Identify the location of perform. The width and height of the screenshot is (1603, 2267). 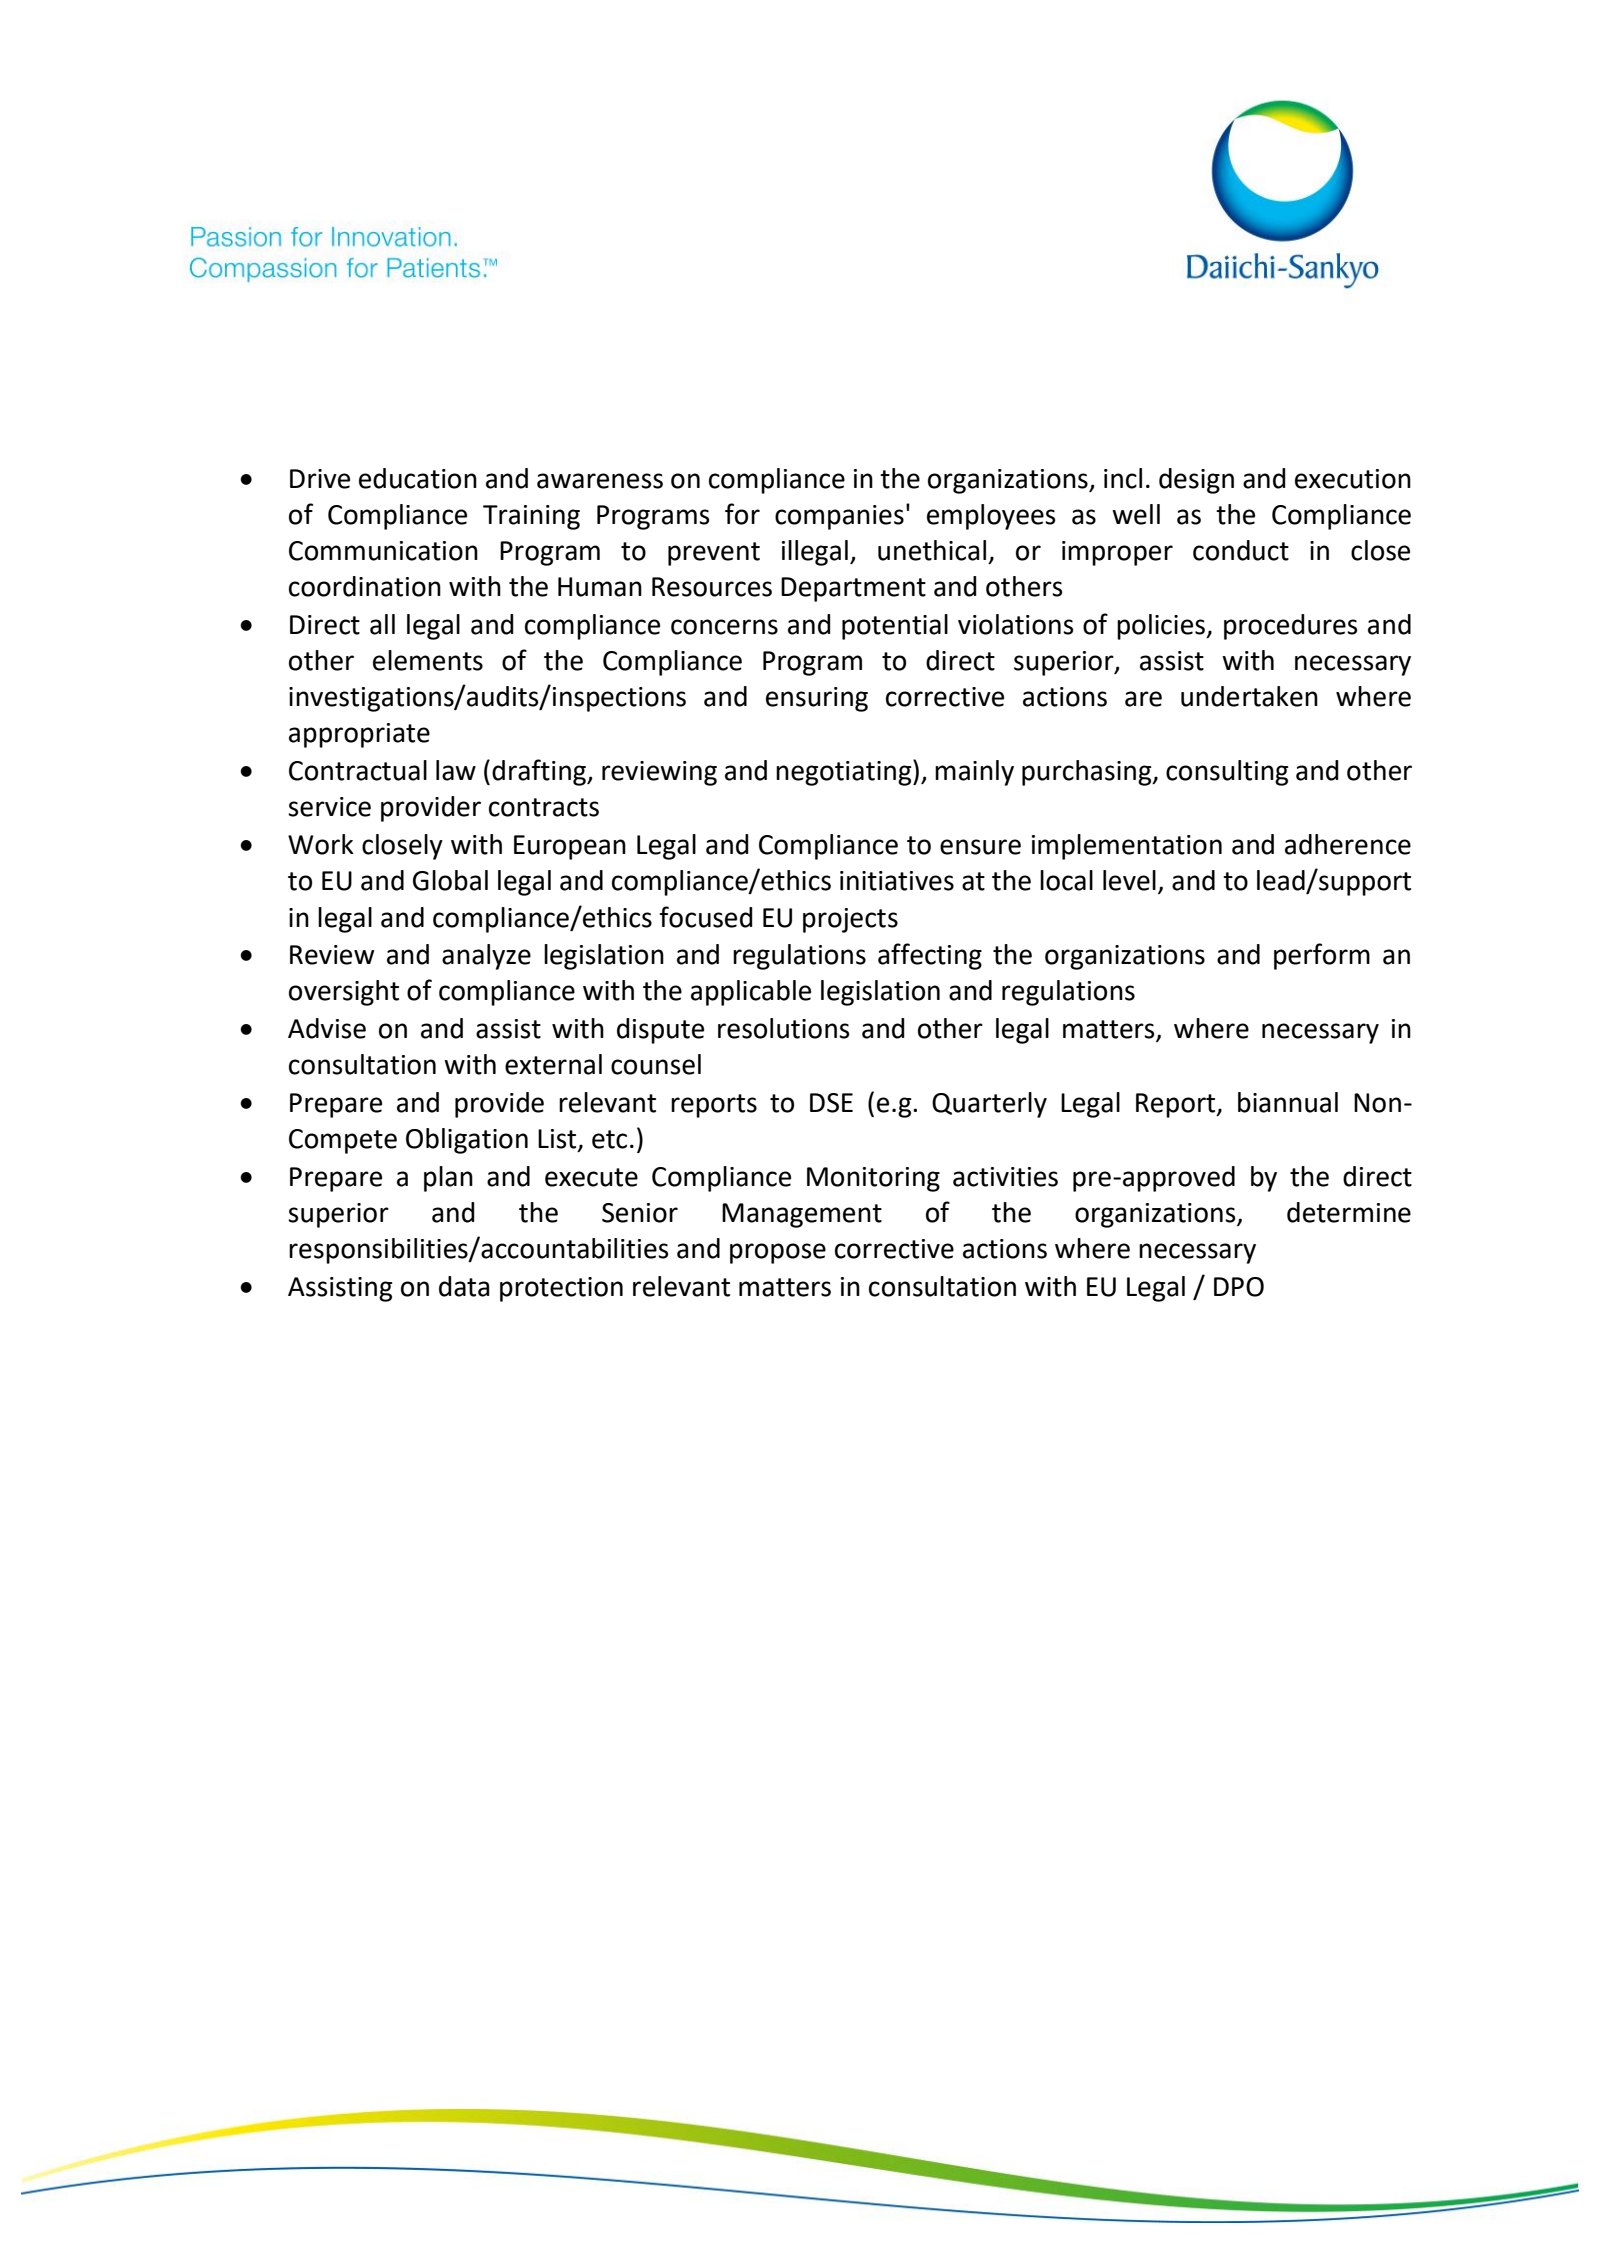
(1322, 956).
